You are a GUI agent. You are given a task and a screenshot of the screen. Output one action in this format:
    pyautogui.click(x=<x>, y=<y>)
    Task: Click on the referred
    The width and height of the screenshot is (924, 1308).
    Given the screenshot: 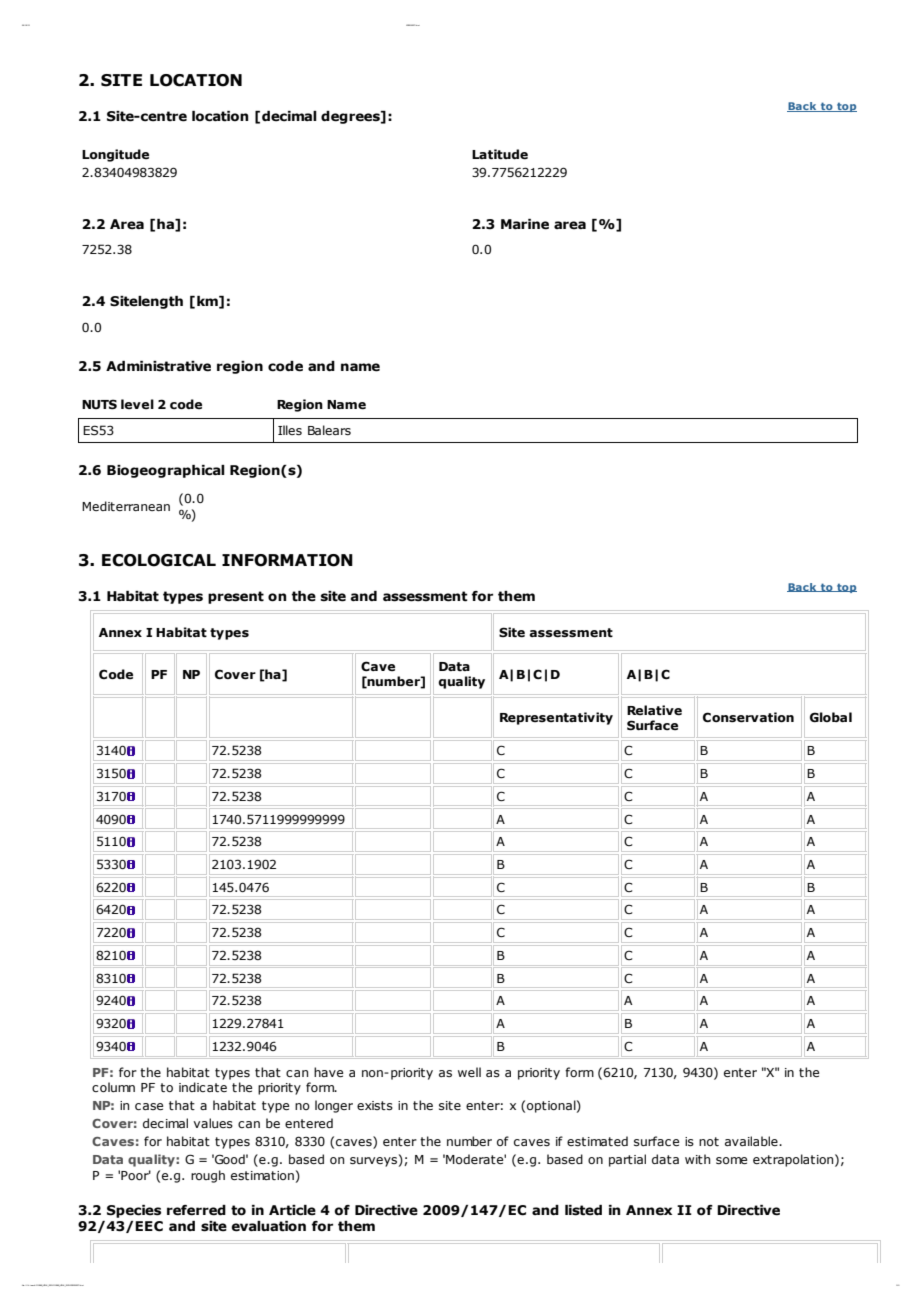 What is the action you would take?
    pyautogui.click(x=196, y=1210)
